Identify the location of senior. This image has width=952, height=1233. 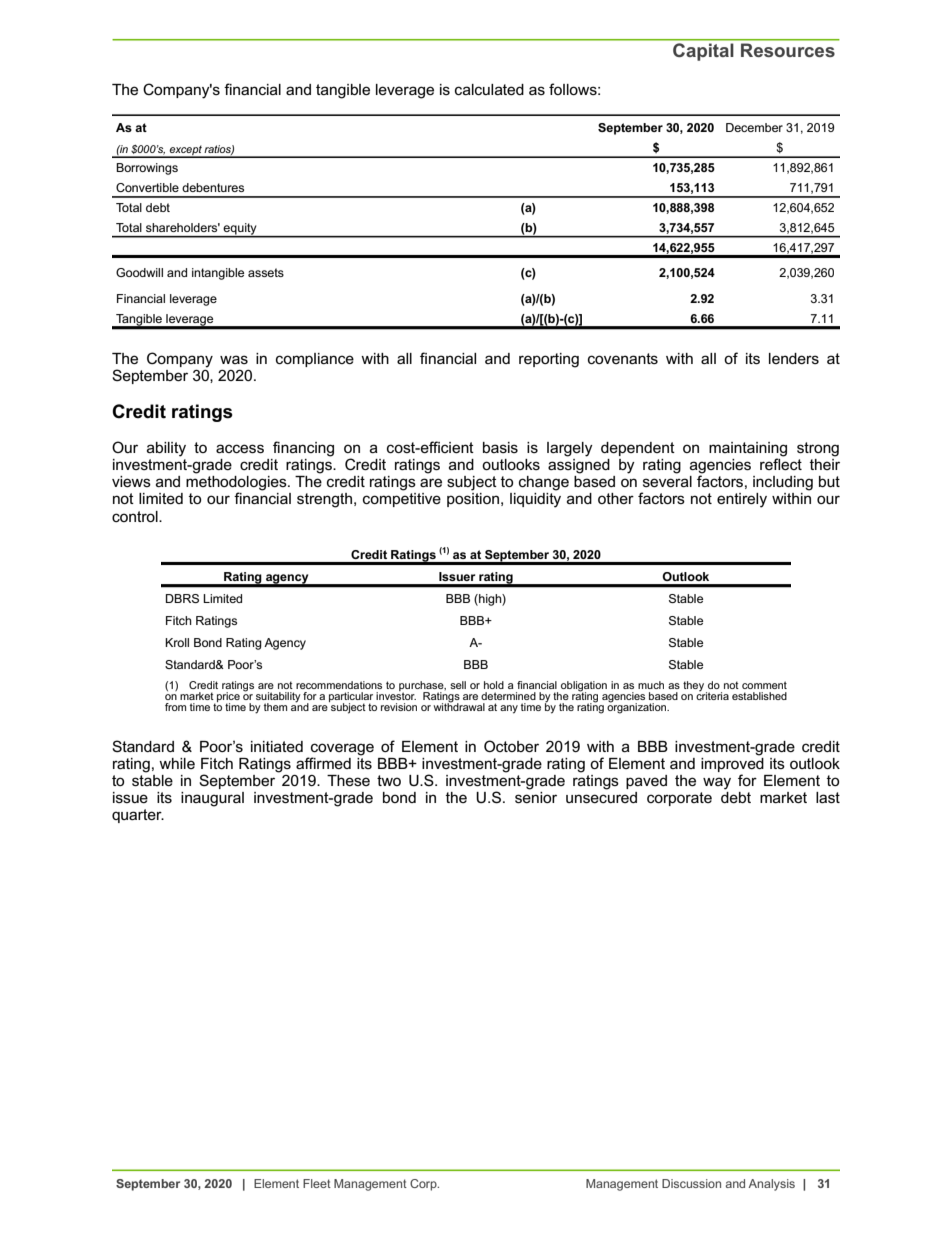
(536, 796).
